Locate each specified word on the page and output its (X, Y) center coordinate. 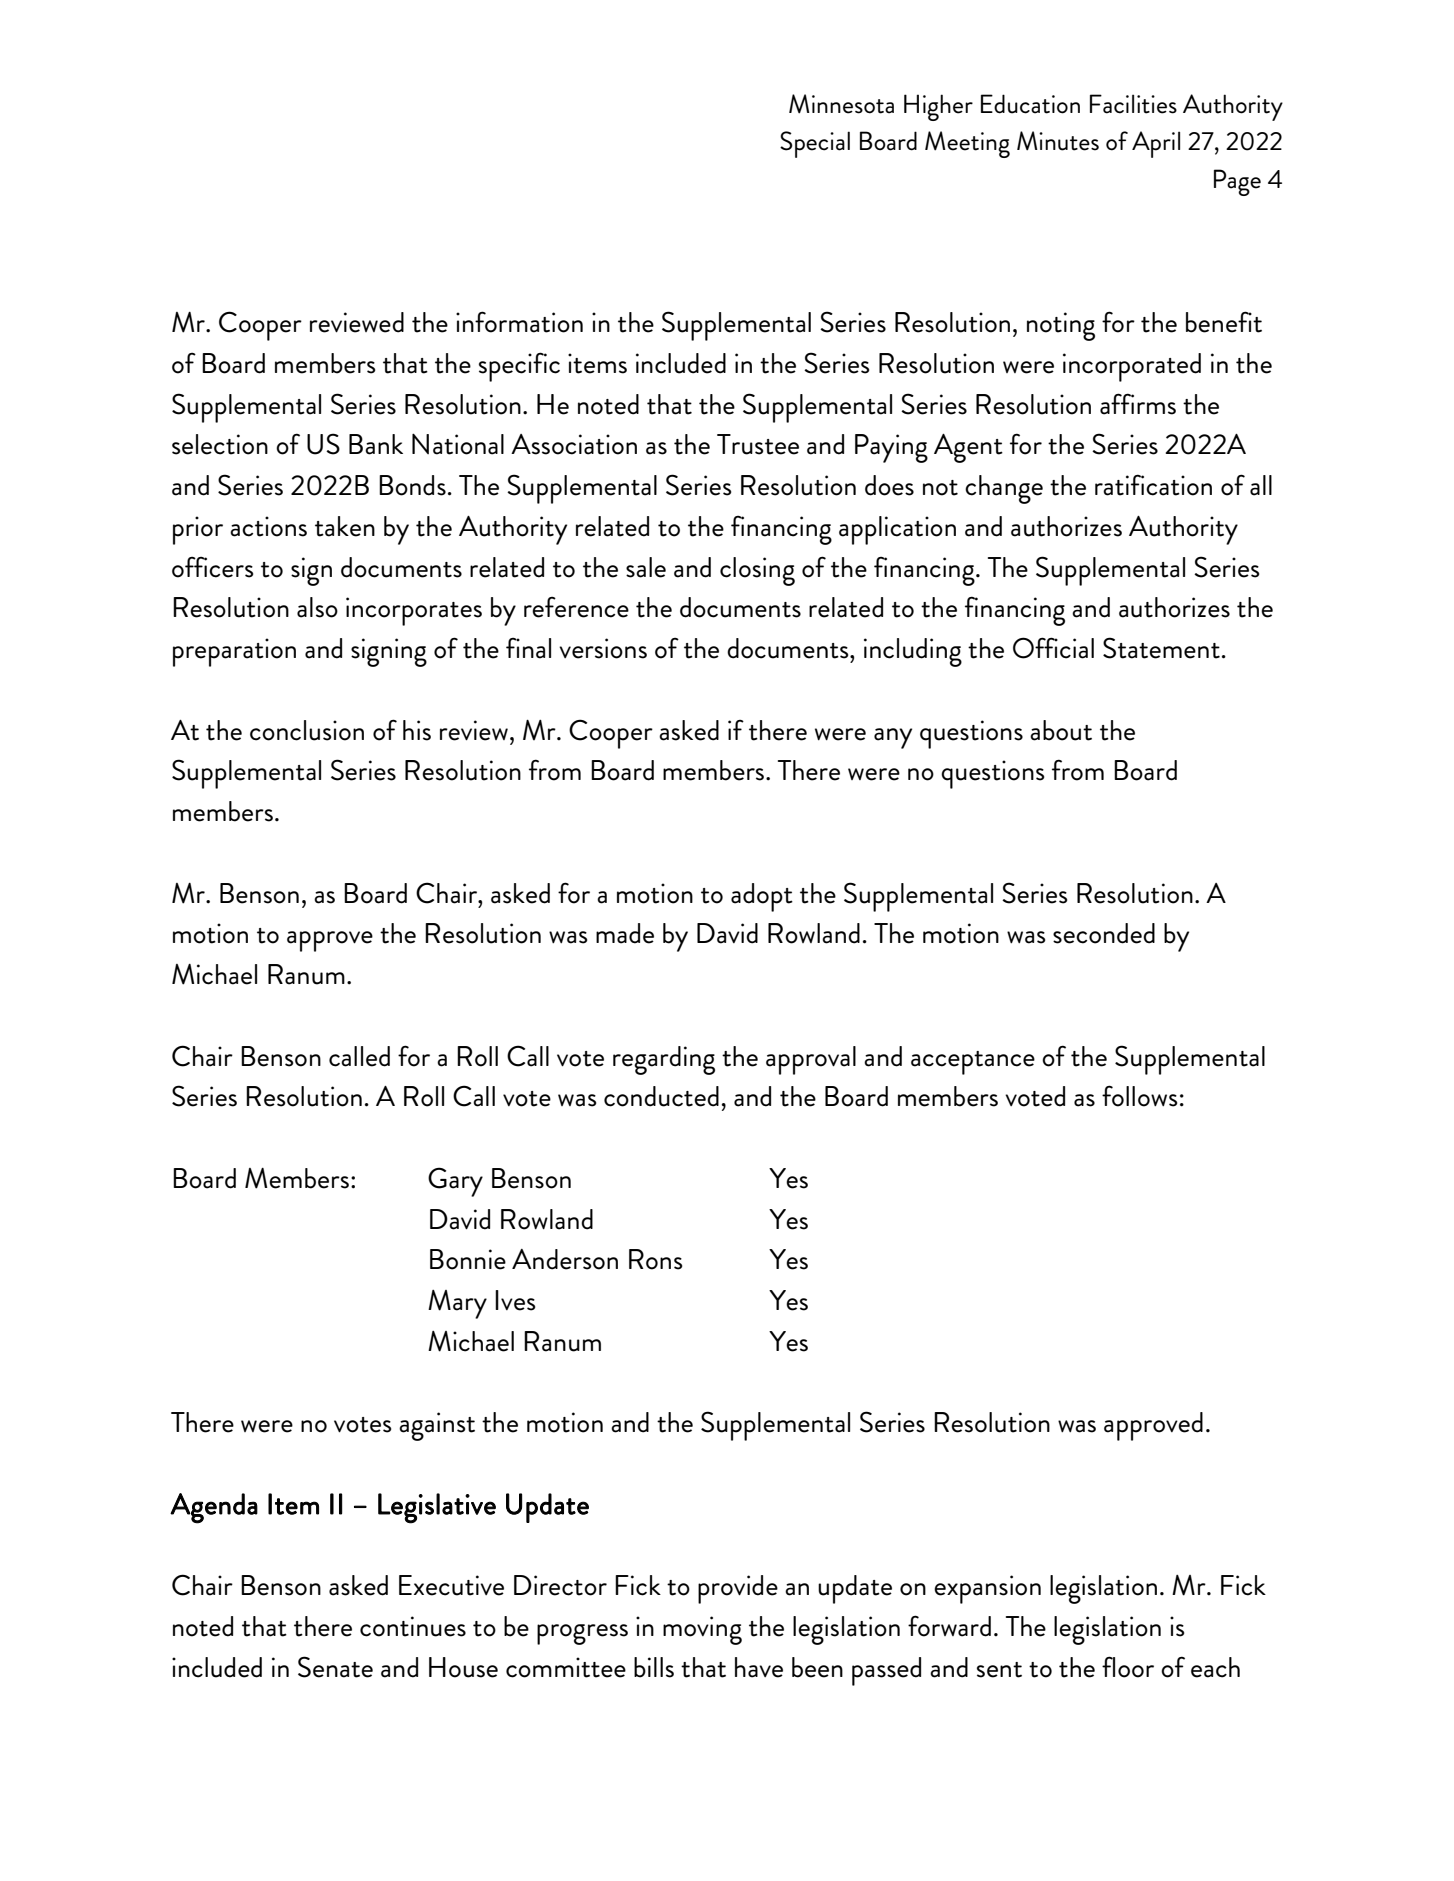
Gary (455, 1182)
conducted (661, 1096)
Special (815, 144)
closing (757, 571)
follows (1139, 1096)
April (1156, 144)
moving (702, 1630)
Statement (1161, 648)
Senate (335, 1667)
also (317, 607)
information (519, 322)
